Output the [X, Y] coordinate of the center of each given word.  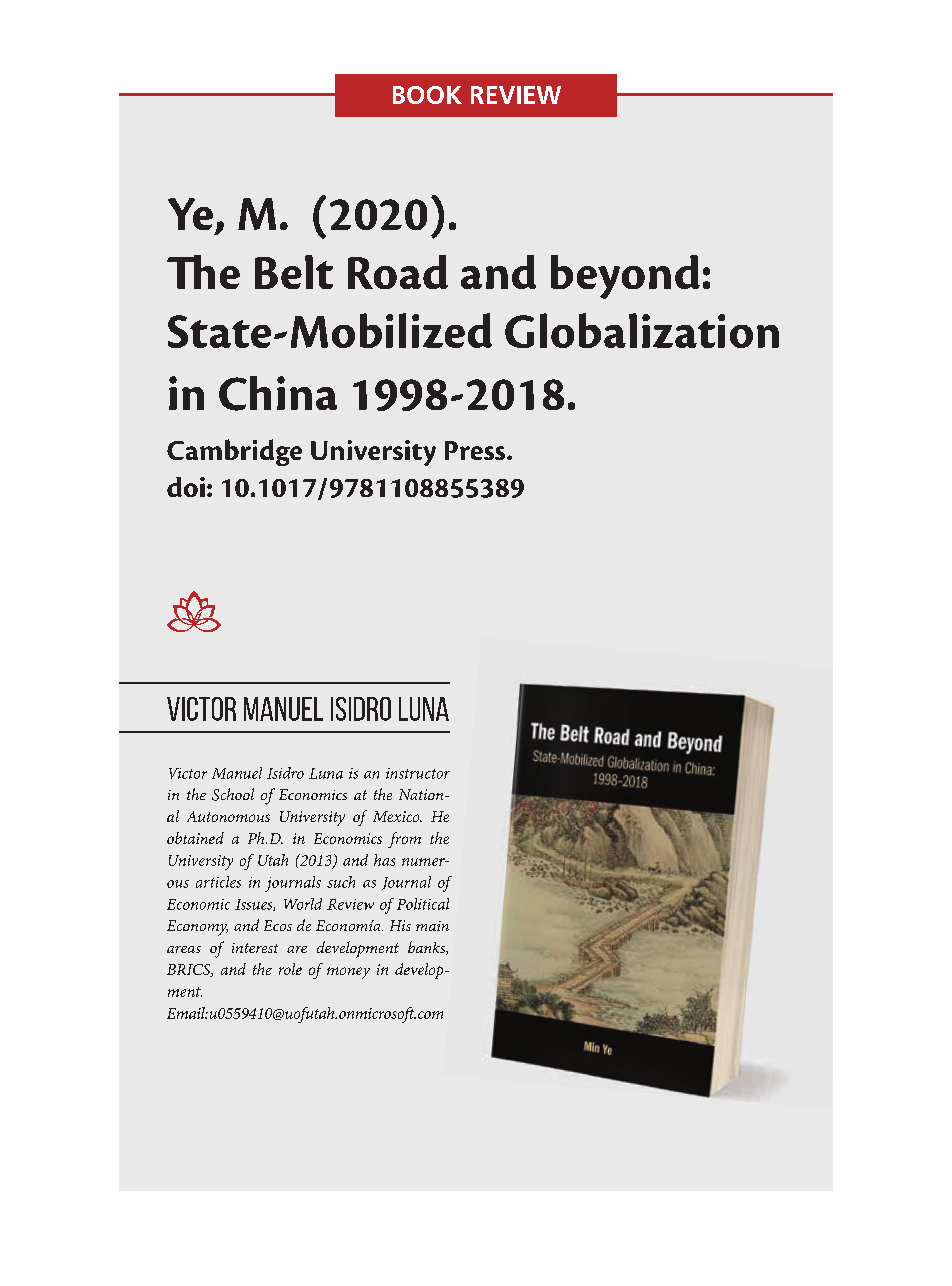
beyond [625, 277]
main [432, 926]
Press [476, 450]
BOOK [427, 95]
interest [255, 948]
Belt [294, 272]
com [430, 1015]
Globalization [642, 330]
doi [186, 487]
